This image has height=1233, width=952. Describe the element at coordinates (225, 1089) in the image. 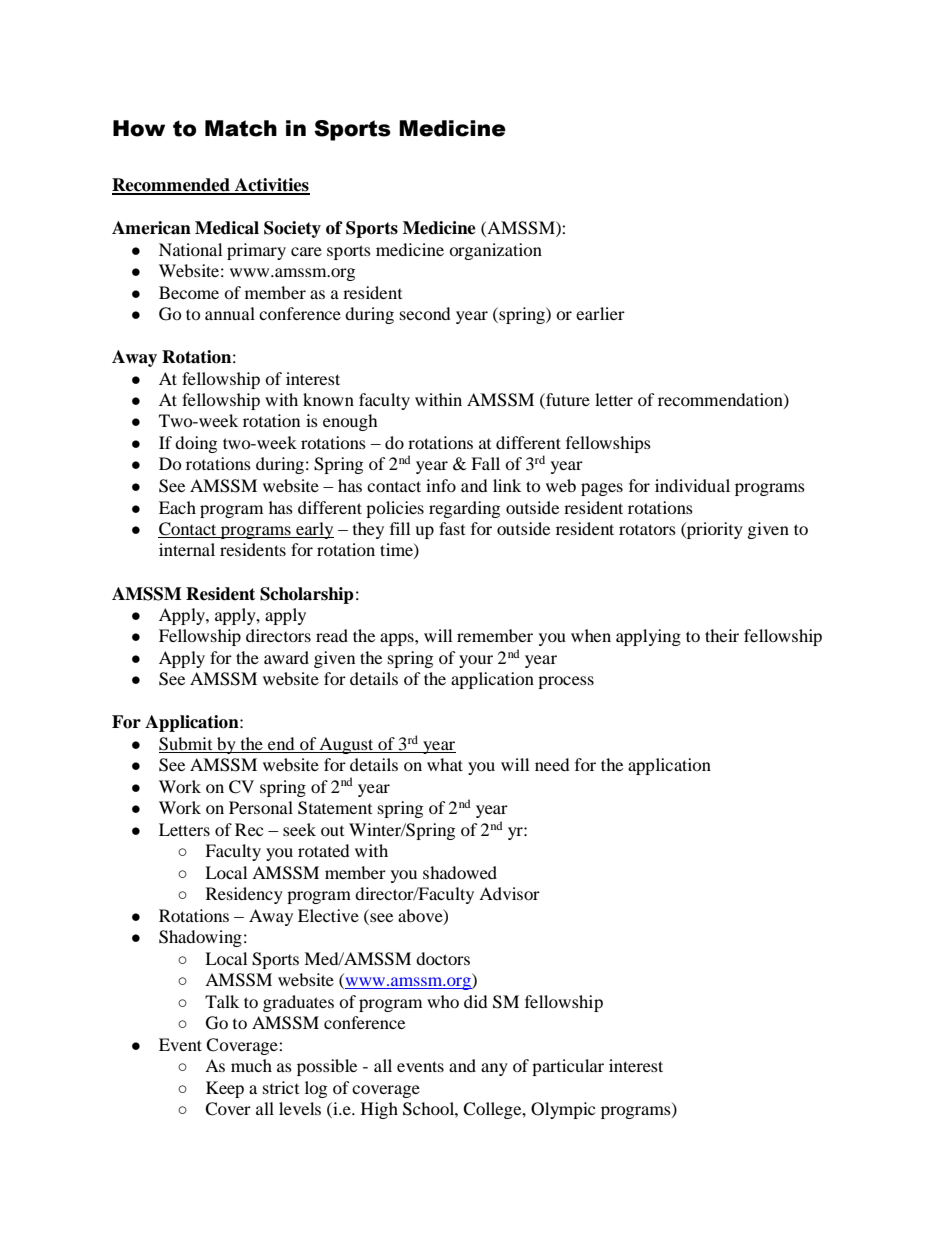

I see `Keep` at that location.
